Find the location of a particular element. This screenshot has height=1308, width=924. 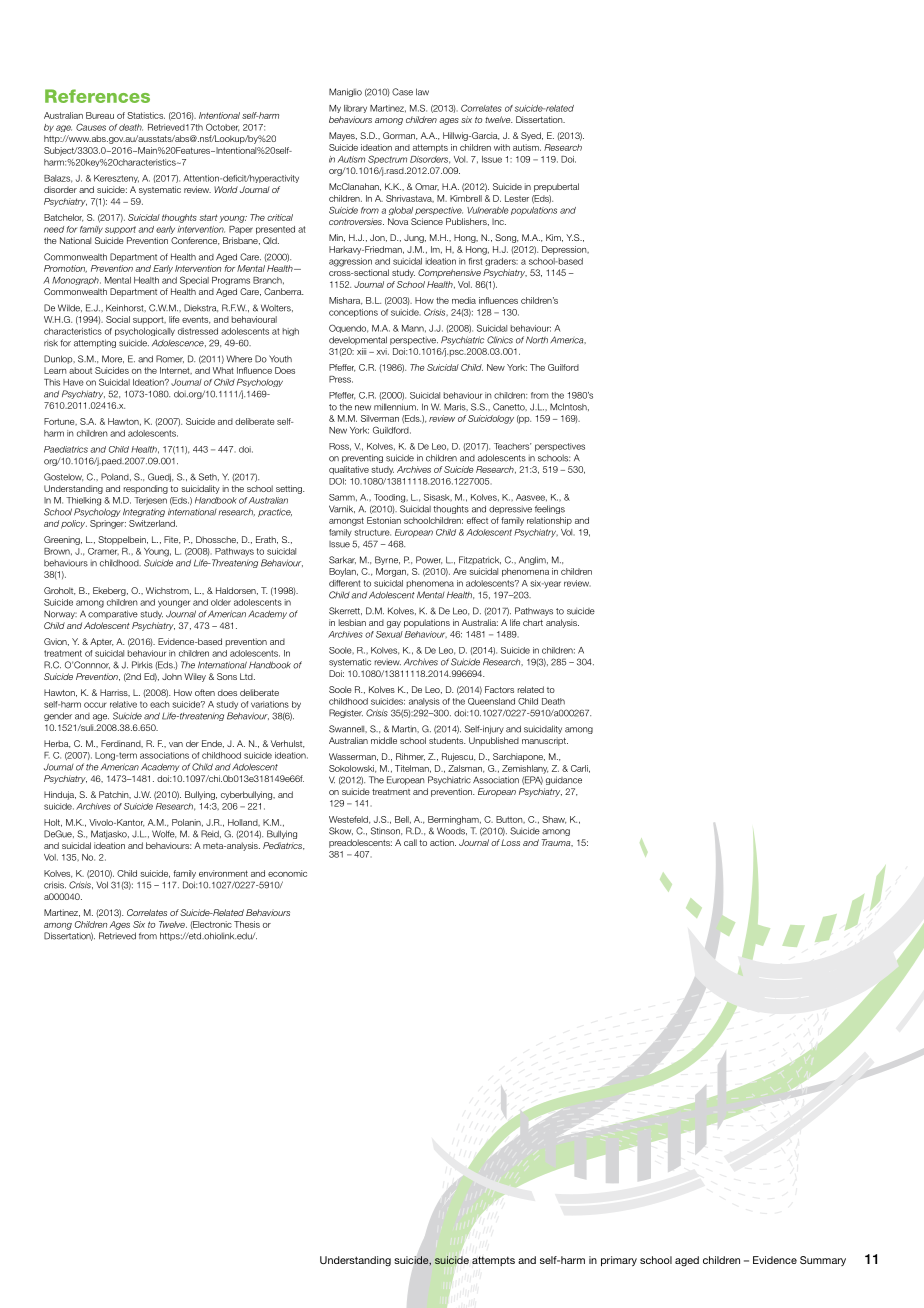

Wolfe is located at coordinates (164, 834).
